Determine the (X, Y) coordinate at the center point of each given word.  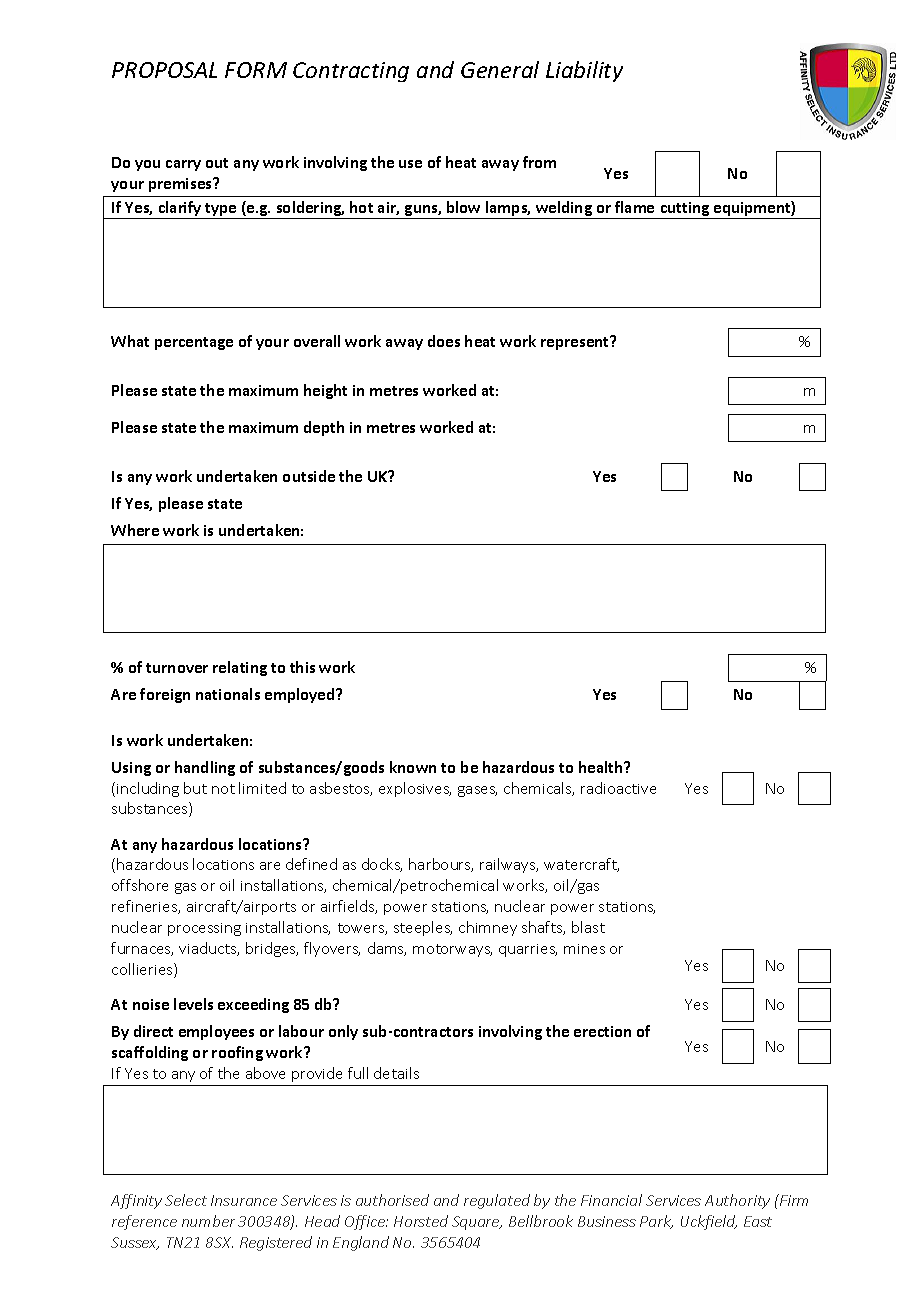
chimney (488, 928)
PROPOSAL (164, 70)
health (602, 767)
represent (576, 342)
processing (204, 929)
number (208, 1221)
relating (240, 668)
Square (477, 1223)
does (444, 341)
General (500, 69)
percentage (194, 343)
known (413, 767)
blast (588, 927)
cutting (685, 210)
